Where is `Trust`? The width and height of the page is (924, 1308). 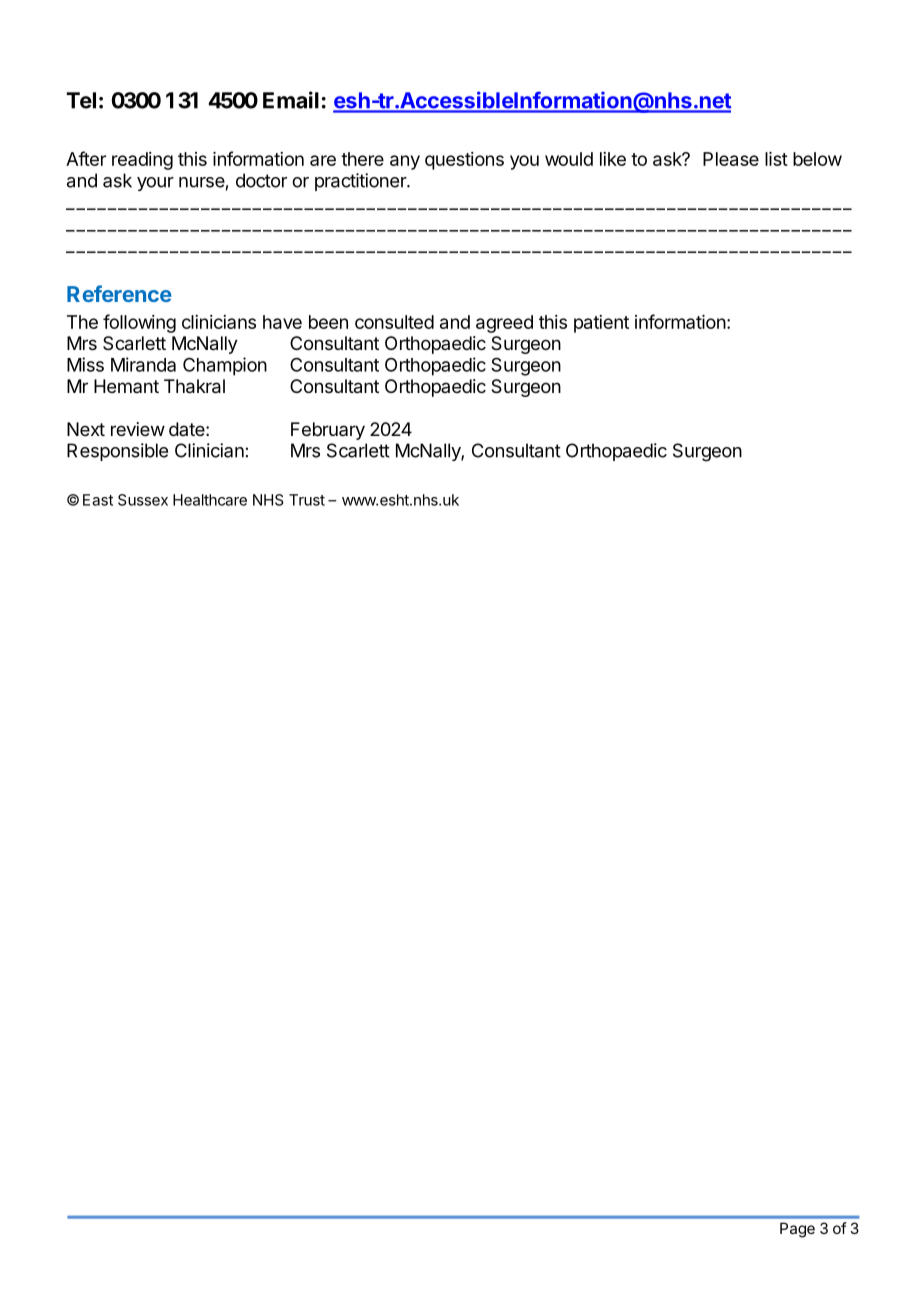
Trust is located at coordinates (307, 500).
